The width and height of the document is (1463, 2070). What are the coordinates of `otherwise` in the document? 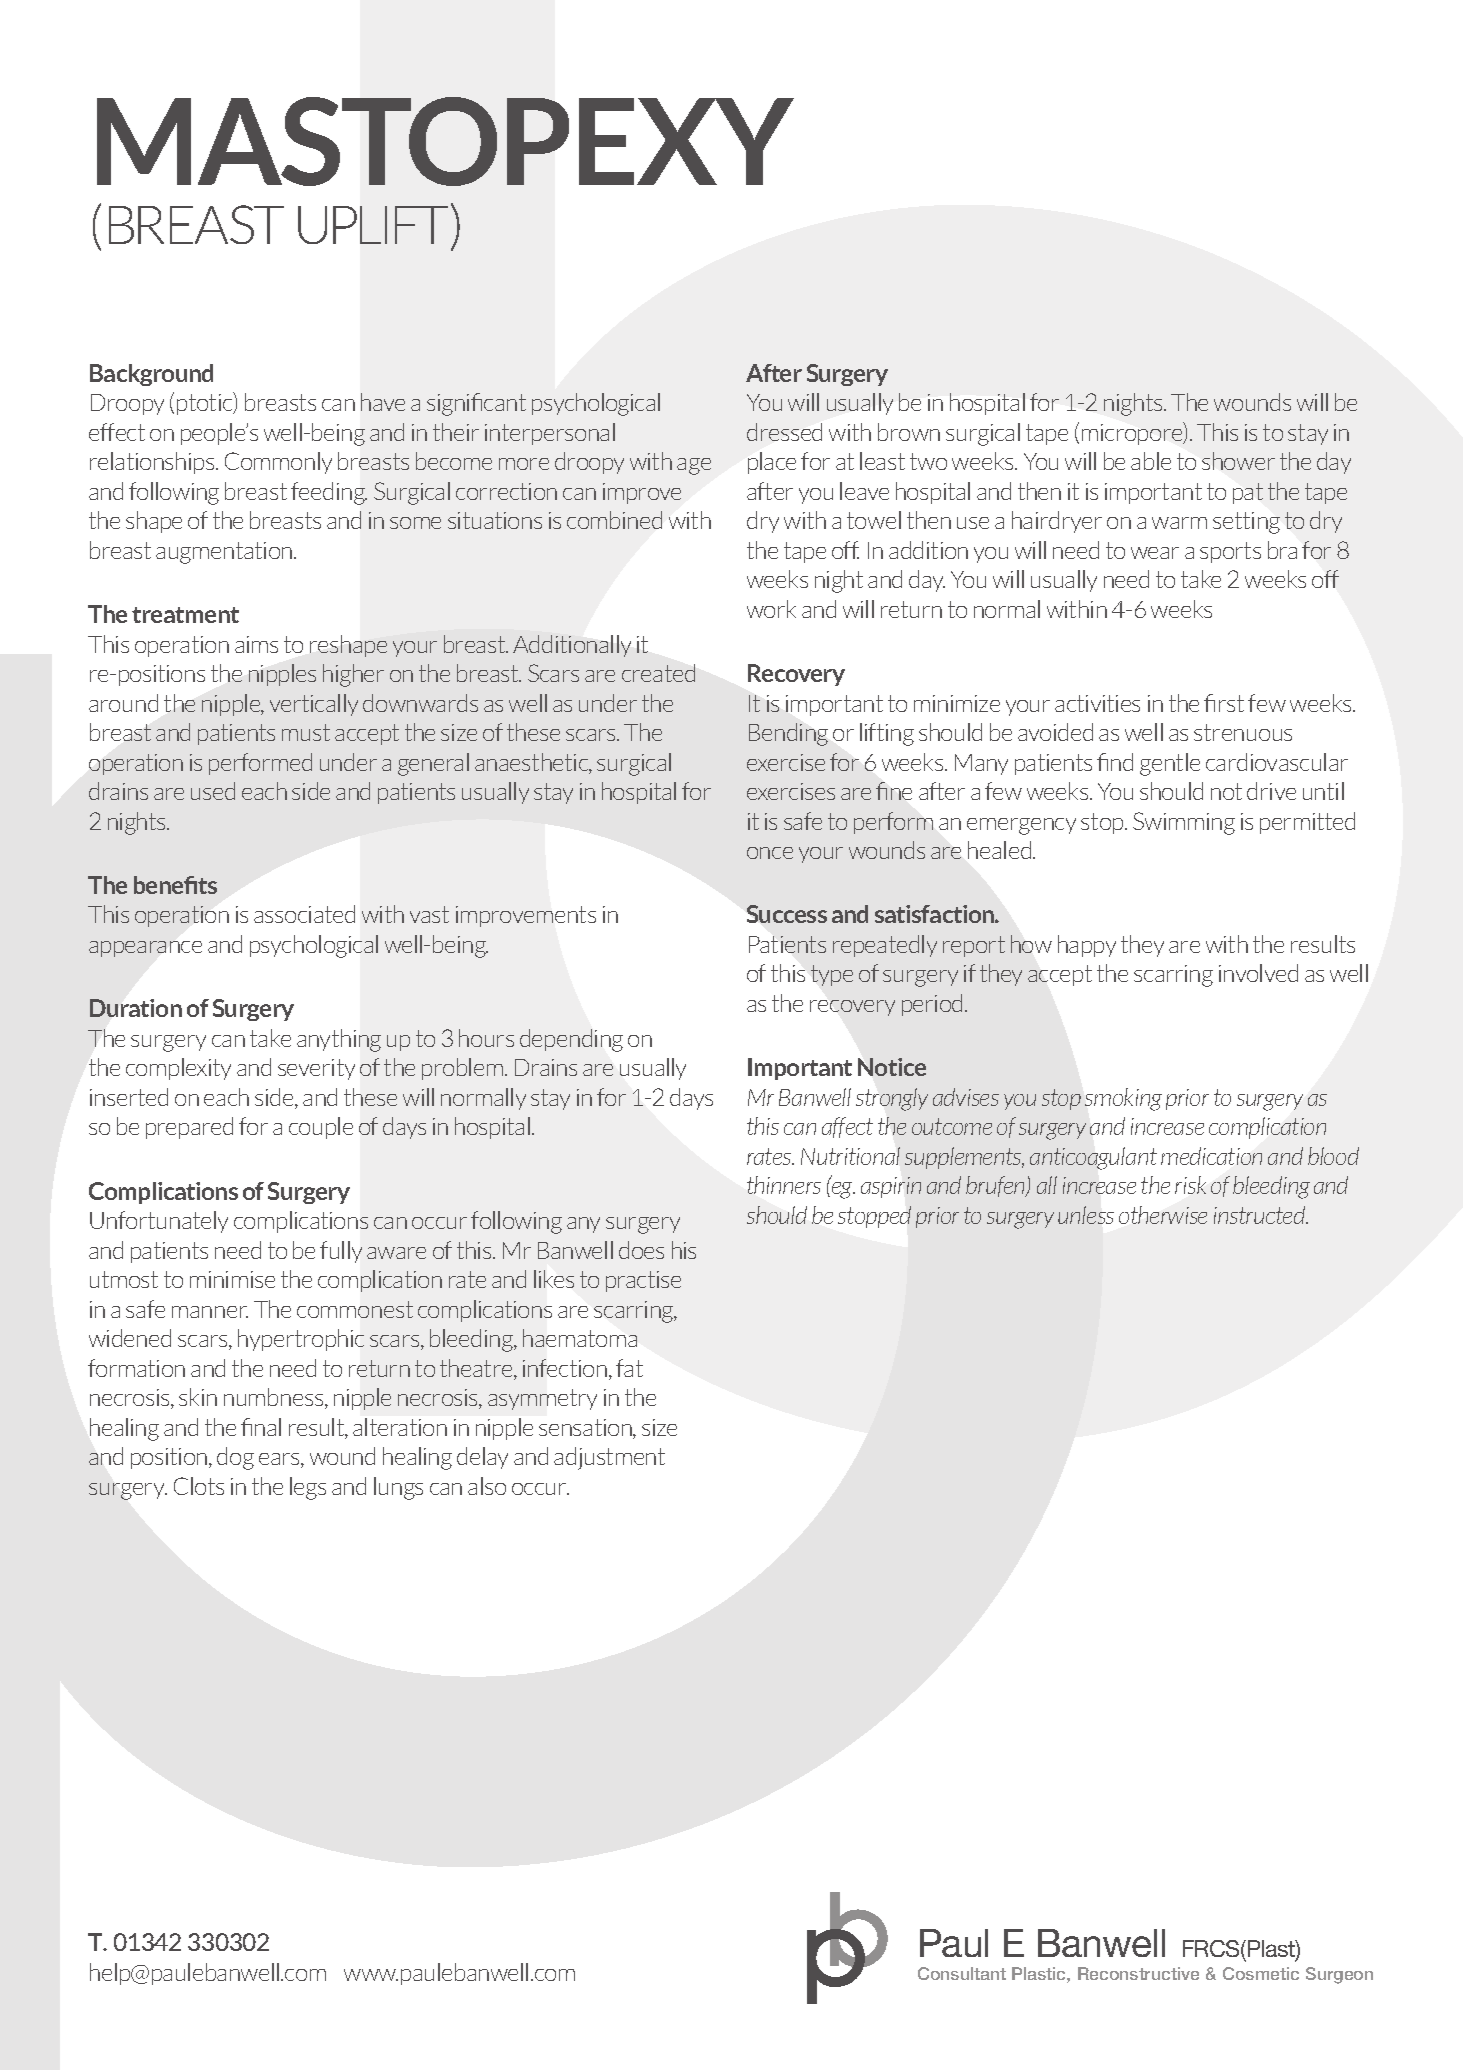 It's located at (1163, 1215).
